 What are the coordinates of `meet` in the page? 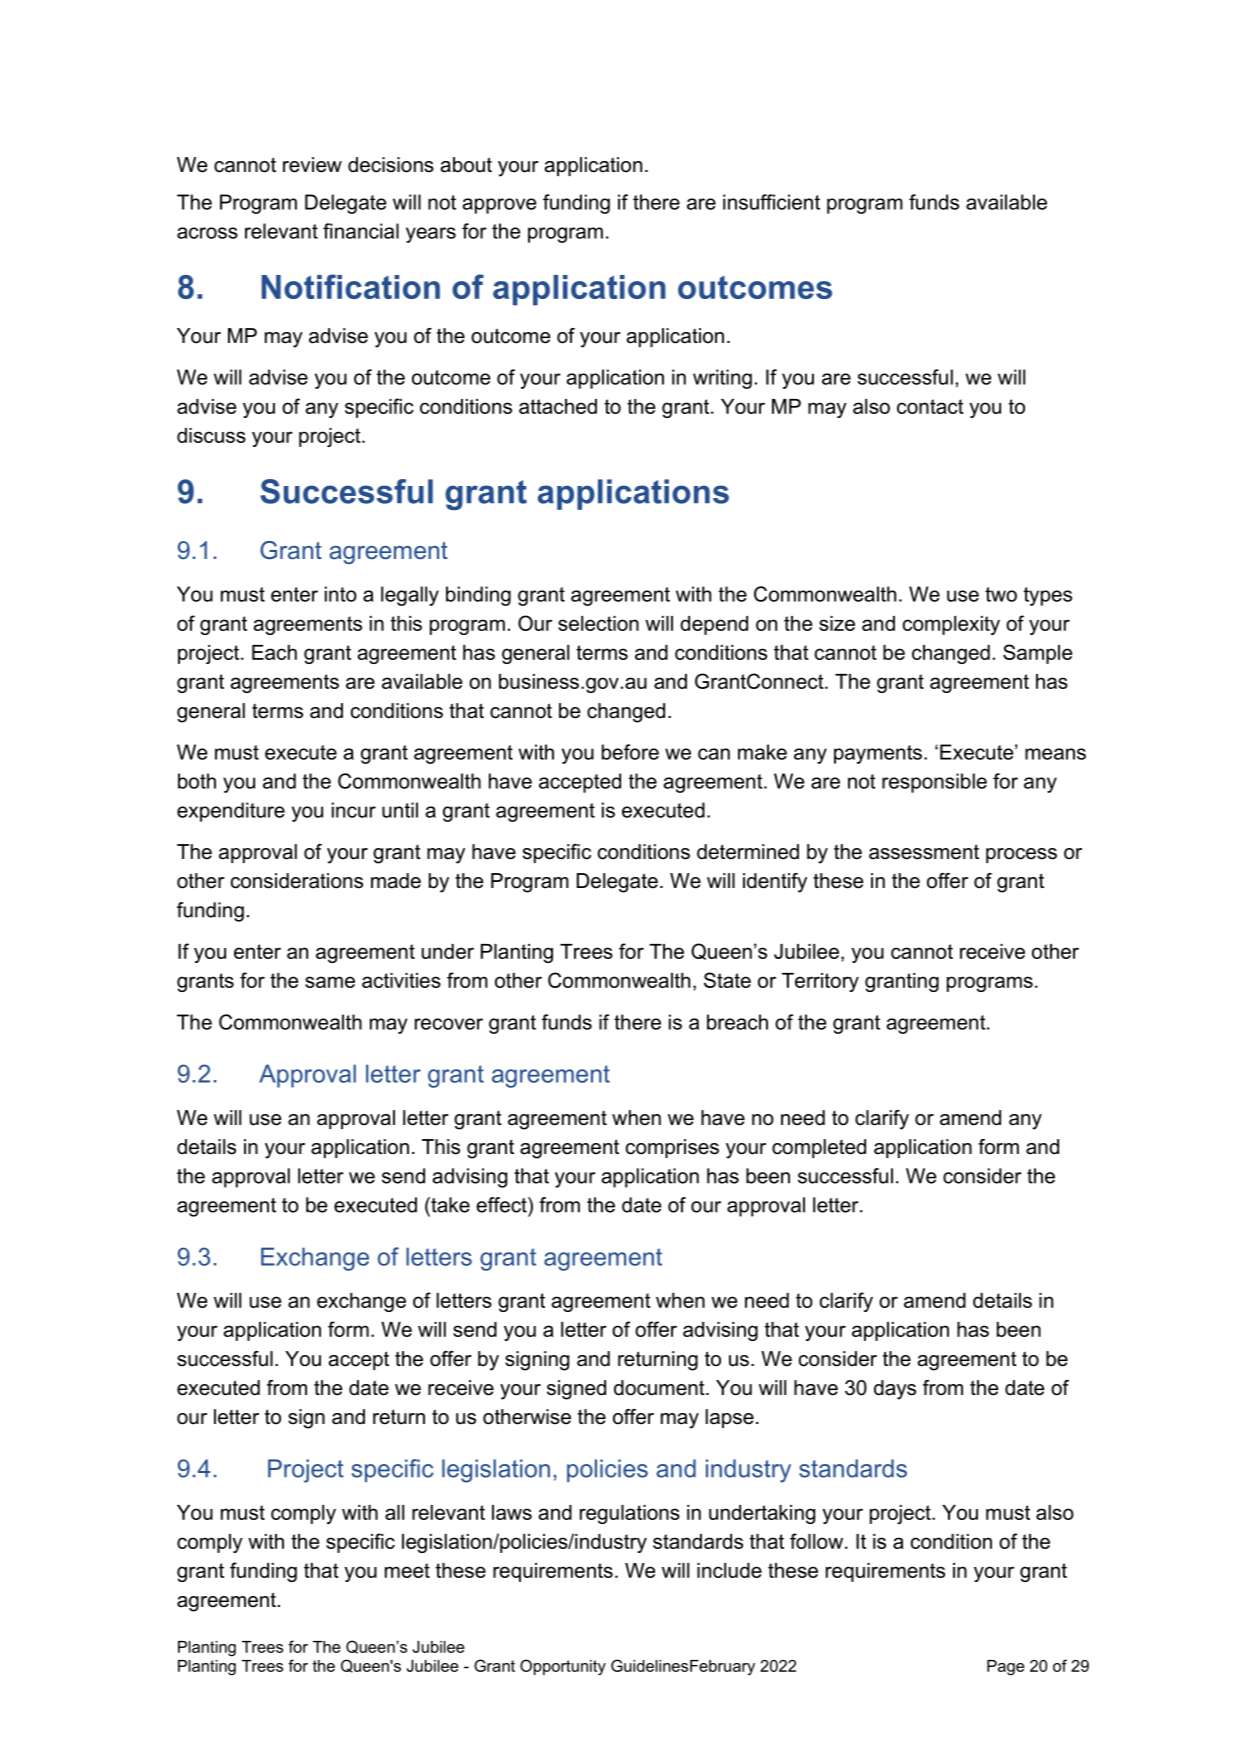 It's located at (407, 1570).
